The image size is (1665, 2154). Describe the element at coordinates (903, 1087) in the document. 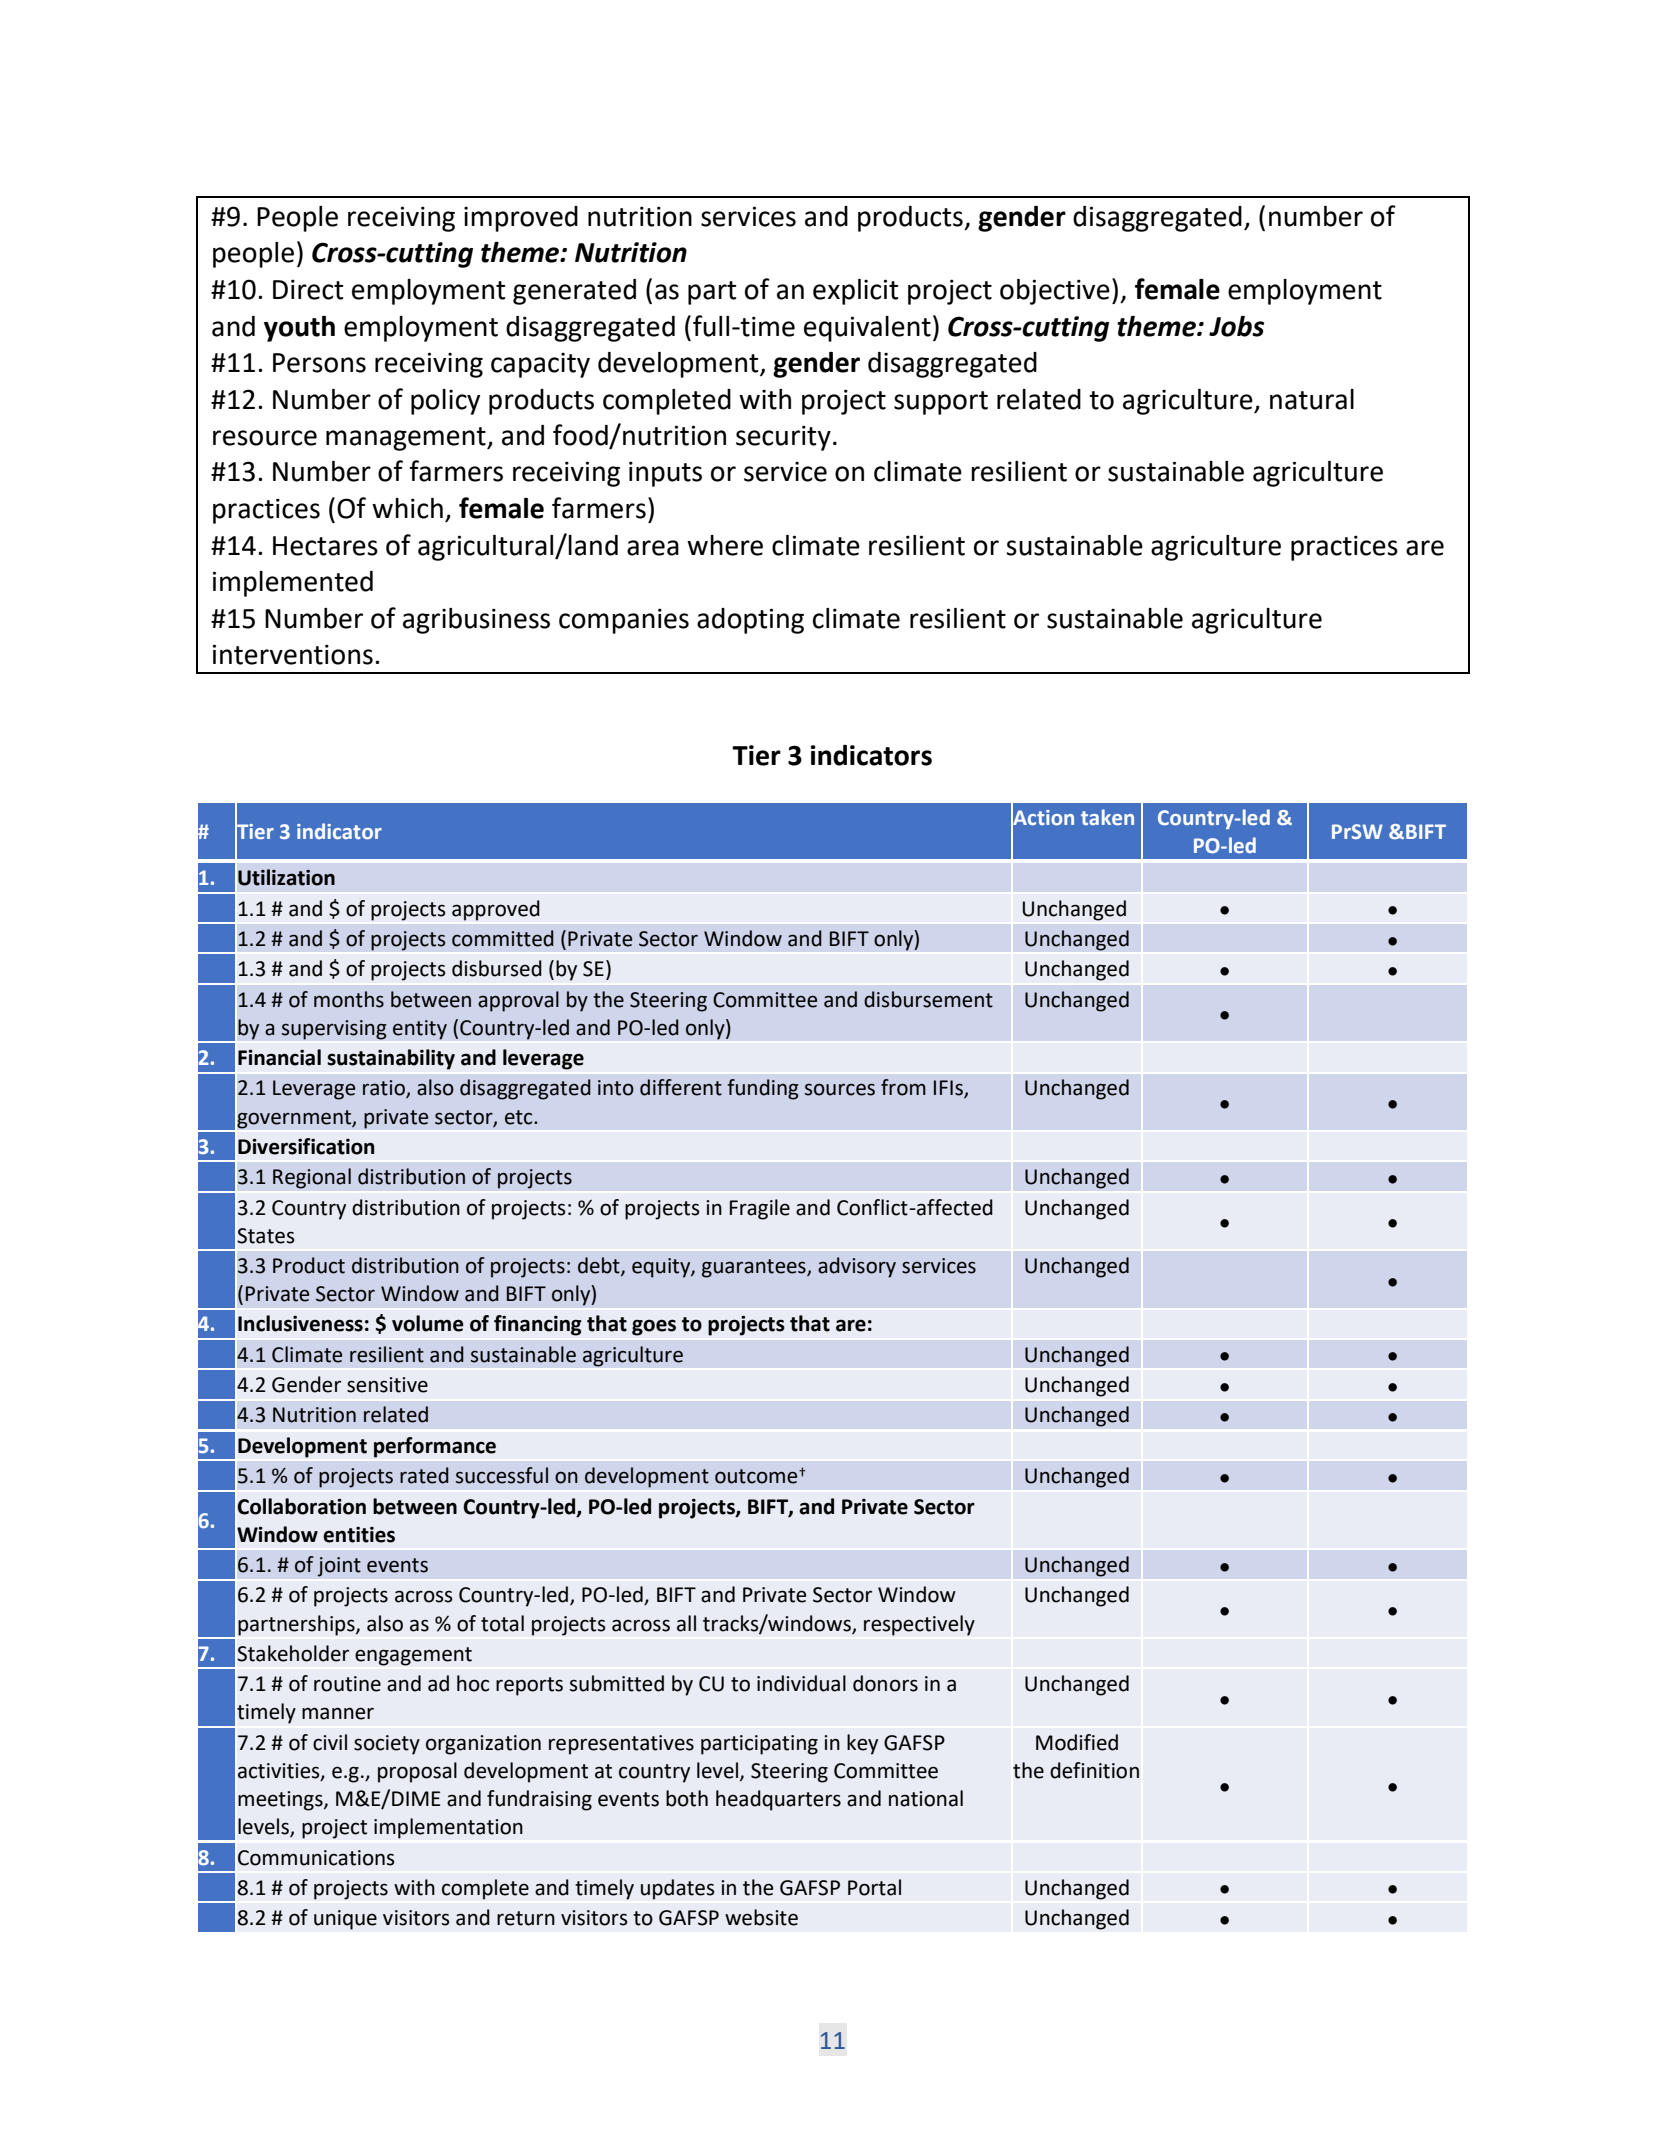

I see `from` at that location.
